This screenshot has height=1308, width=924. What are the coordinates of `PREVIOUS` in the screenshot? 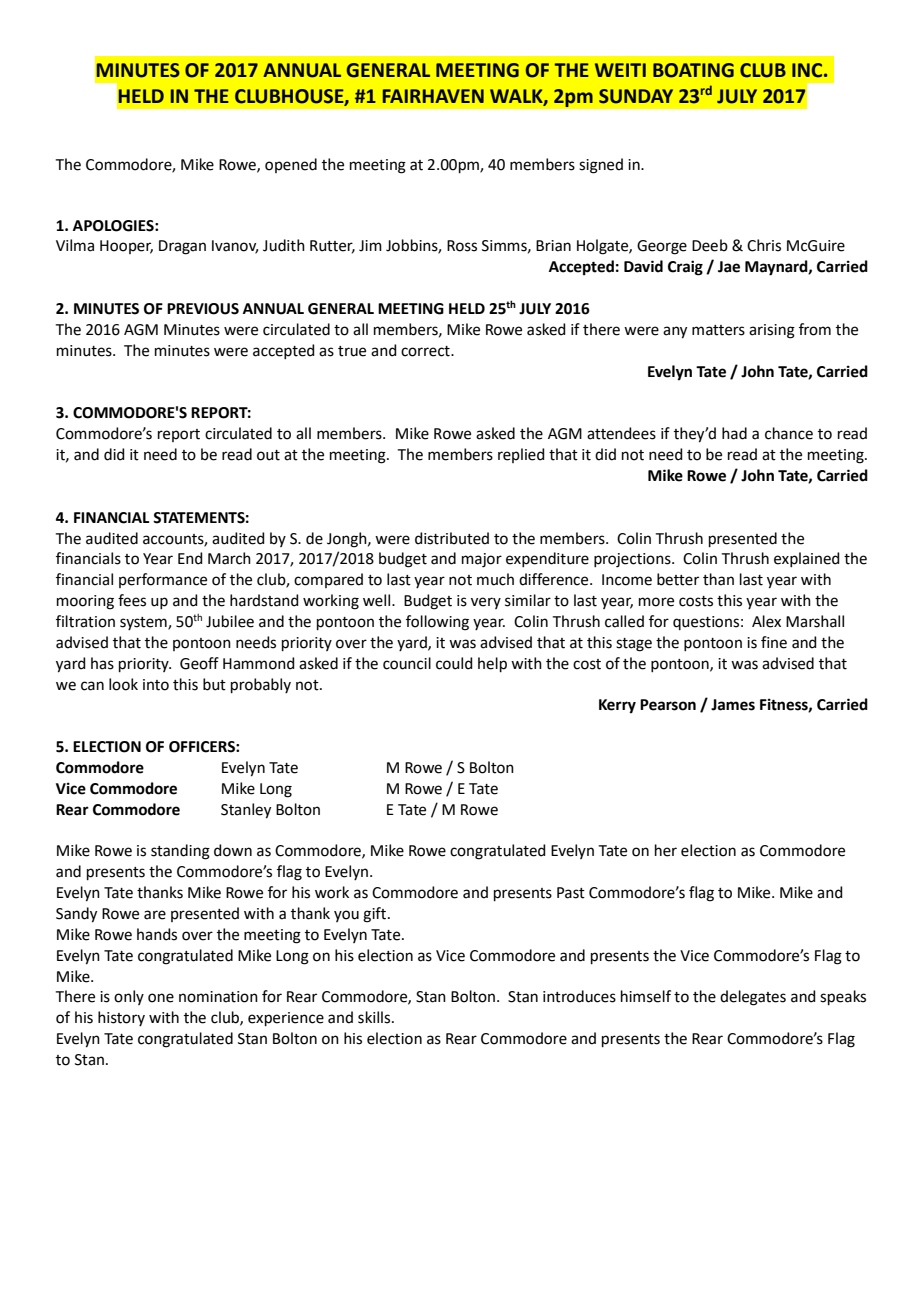 It's located at (203, 309).
